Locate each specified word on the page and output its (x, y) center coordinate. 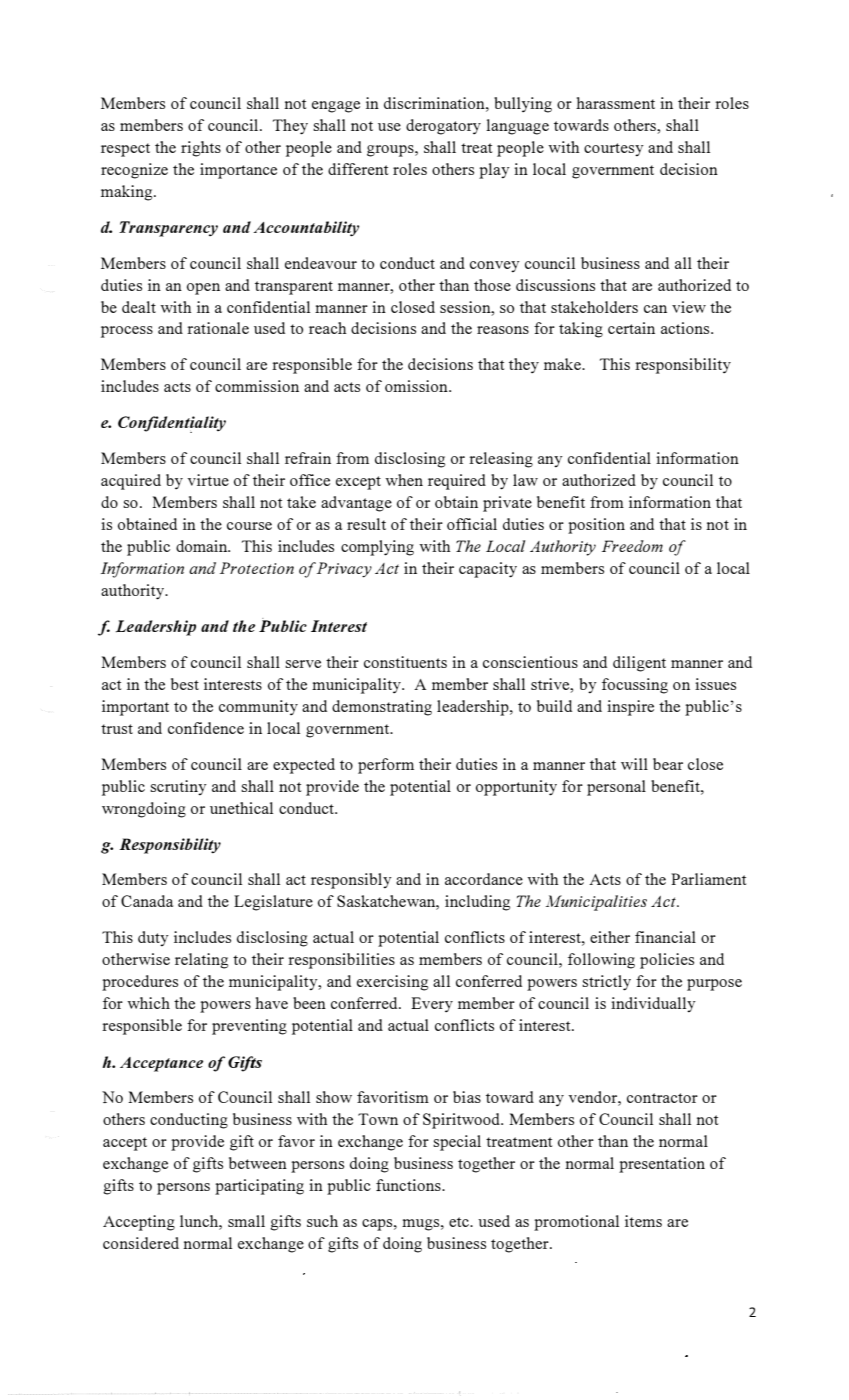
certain (631, 328)
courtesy (614, 149)
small (246, 1221)
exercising (392, 983)
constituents (405, 662)
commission (257, 386)
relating (201, 961)
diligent (639, 664)
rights (201, 149)
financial (665, 937)
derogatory (443, 127)
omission (417, 386)
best (185, 684)
